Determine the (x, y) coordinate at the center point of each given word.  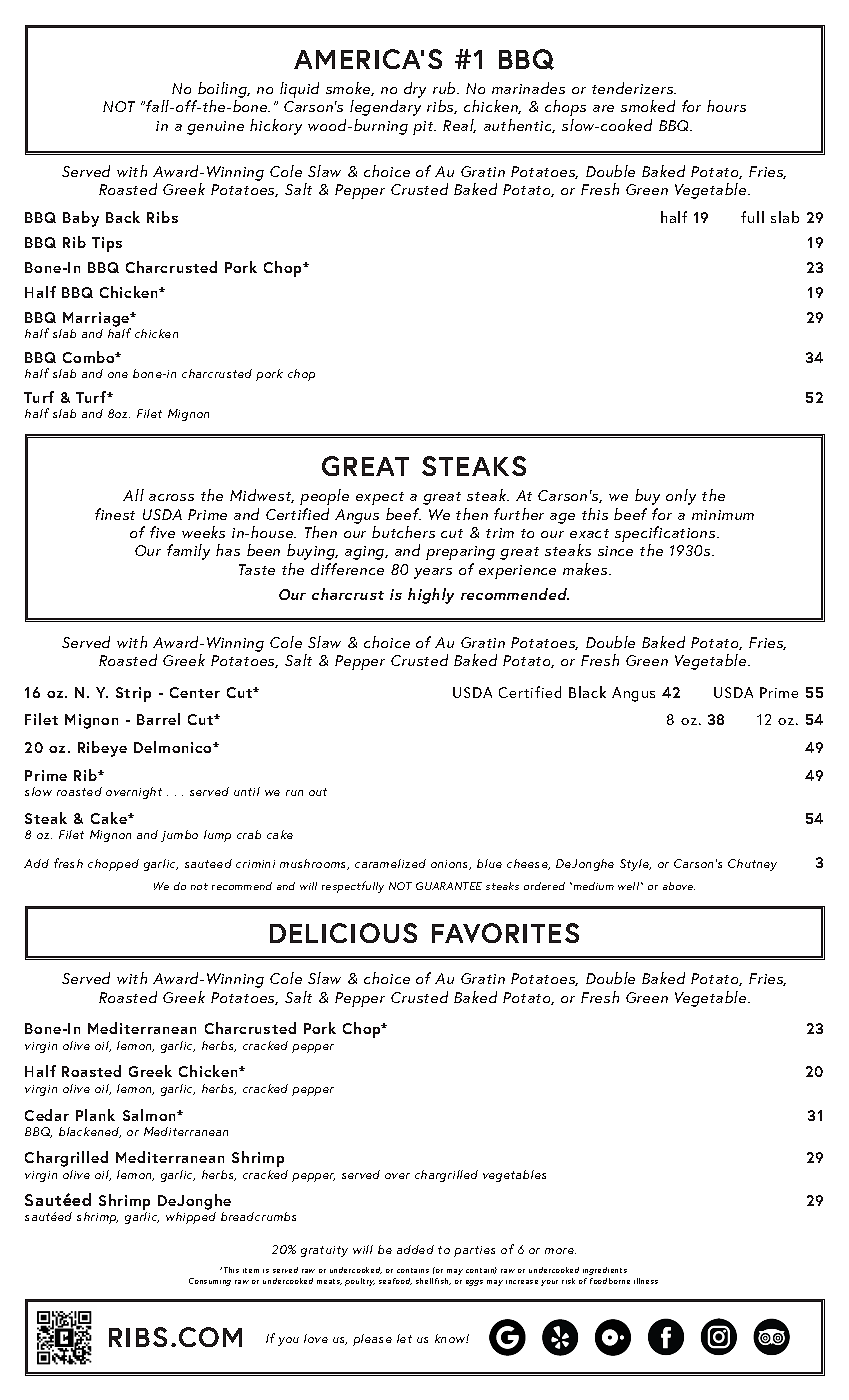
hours (726, 106)
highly (431, 596)
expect (380, 498)
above (679, 886)
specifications (666, 535)
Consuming (210, 1282)
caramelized (390, 863)
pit (424, 128)
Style (635, 865)
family (188, 552)
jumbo (179, 836)
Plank (95, 1115)
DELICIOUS (343, 933)
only (681, 497)
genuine (215, 128)
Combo (90, 357)
